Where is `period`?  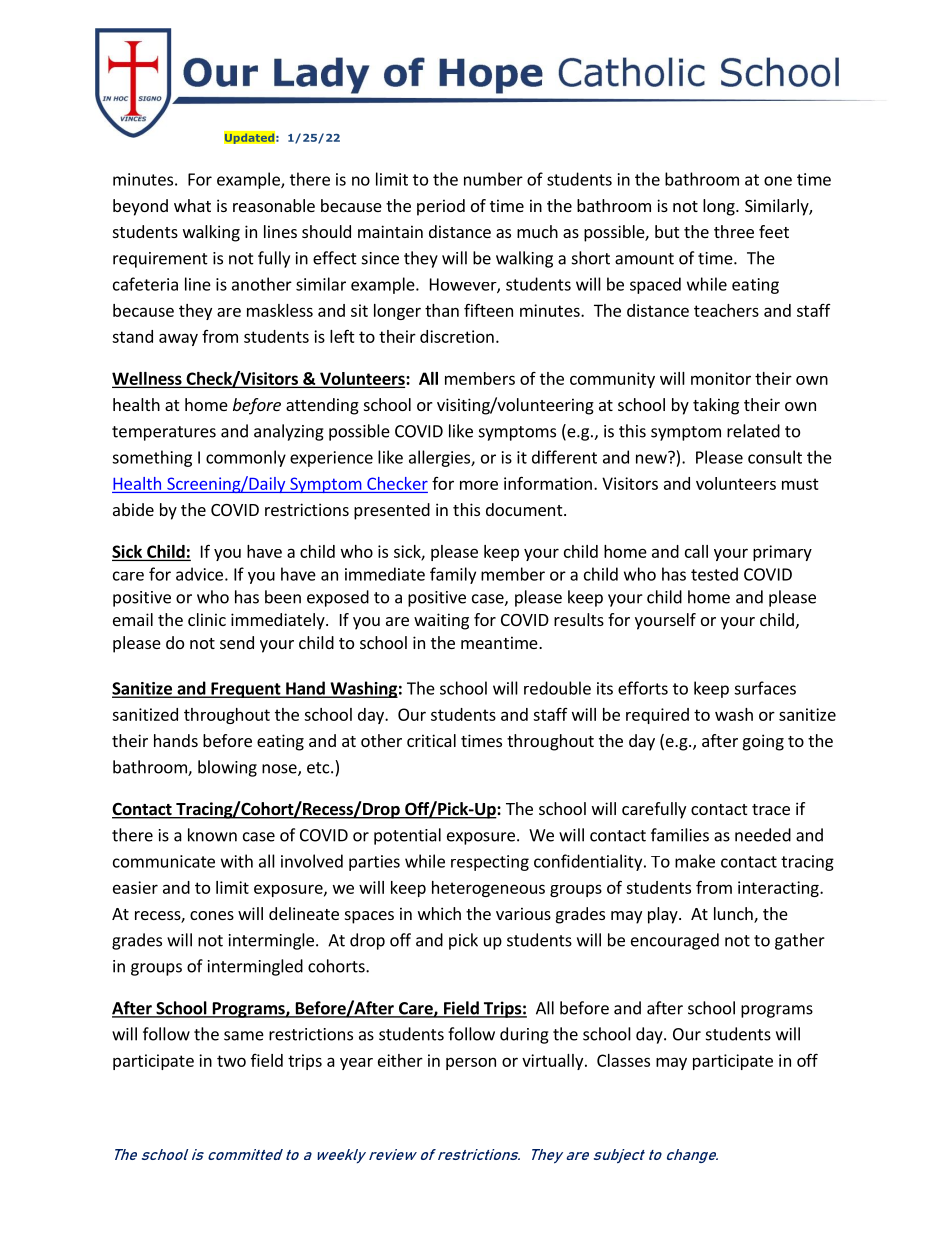
period is located at coordinates (441, 207).
